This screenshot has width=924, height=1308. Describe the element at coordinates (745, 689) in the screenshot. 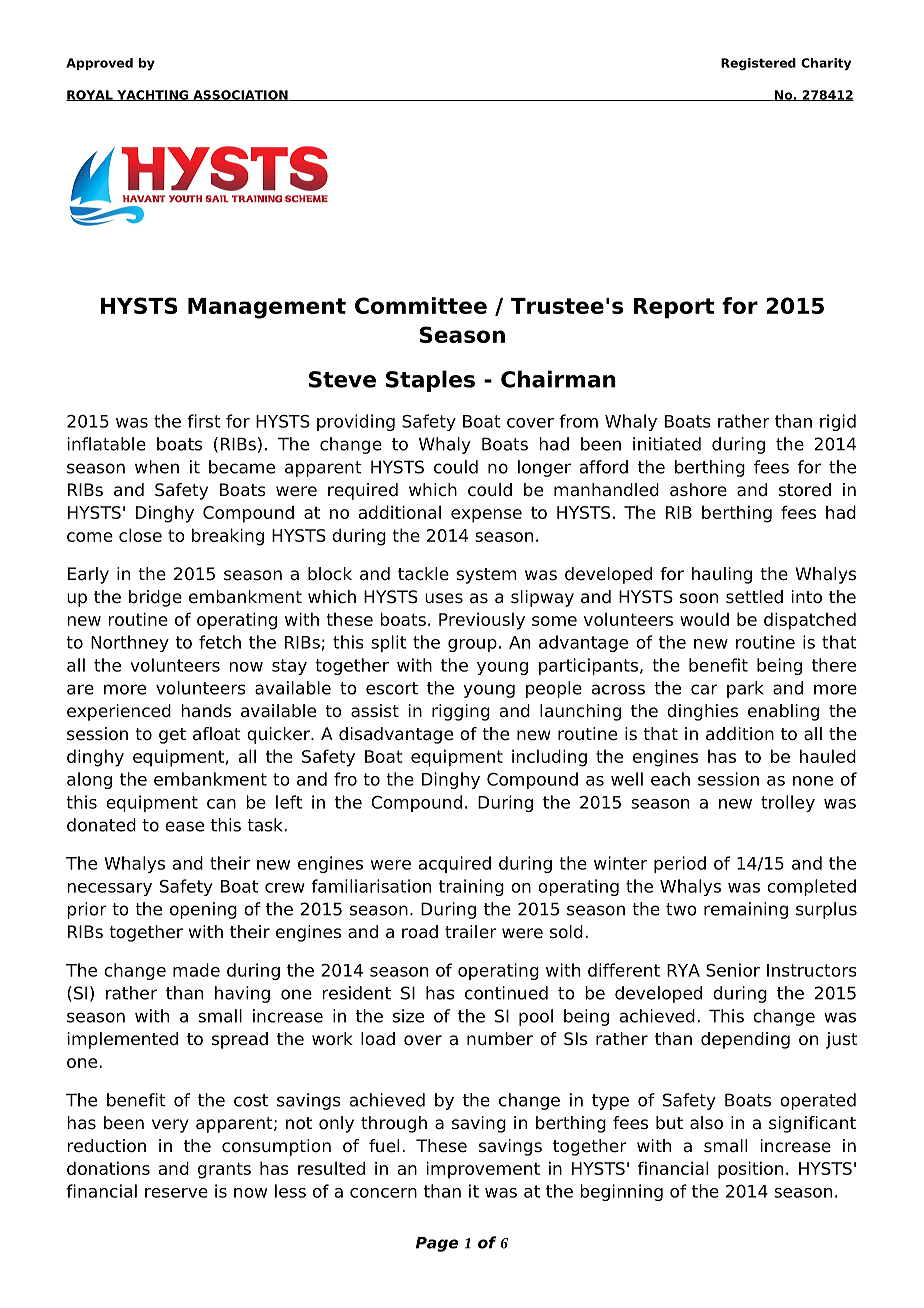

I see `park` at that location.
